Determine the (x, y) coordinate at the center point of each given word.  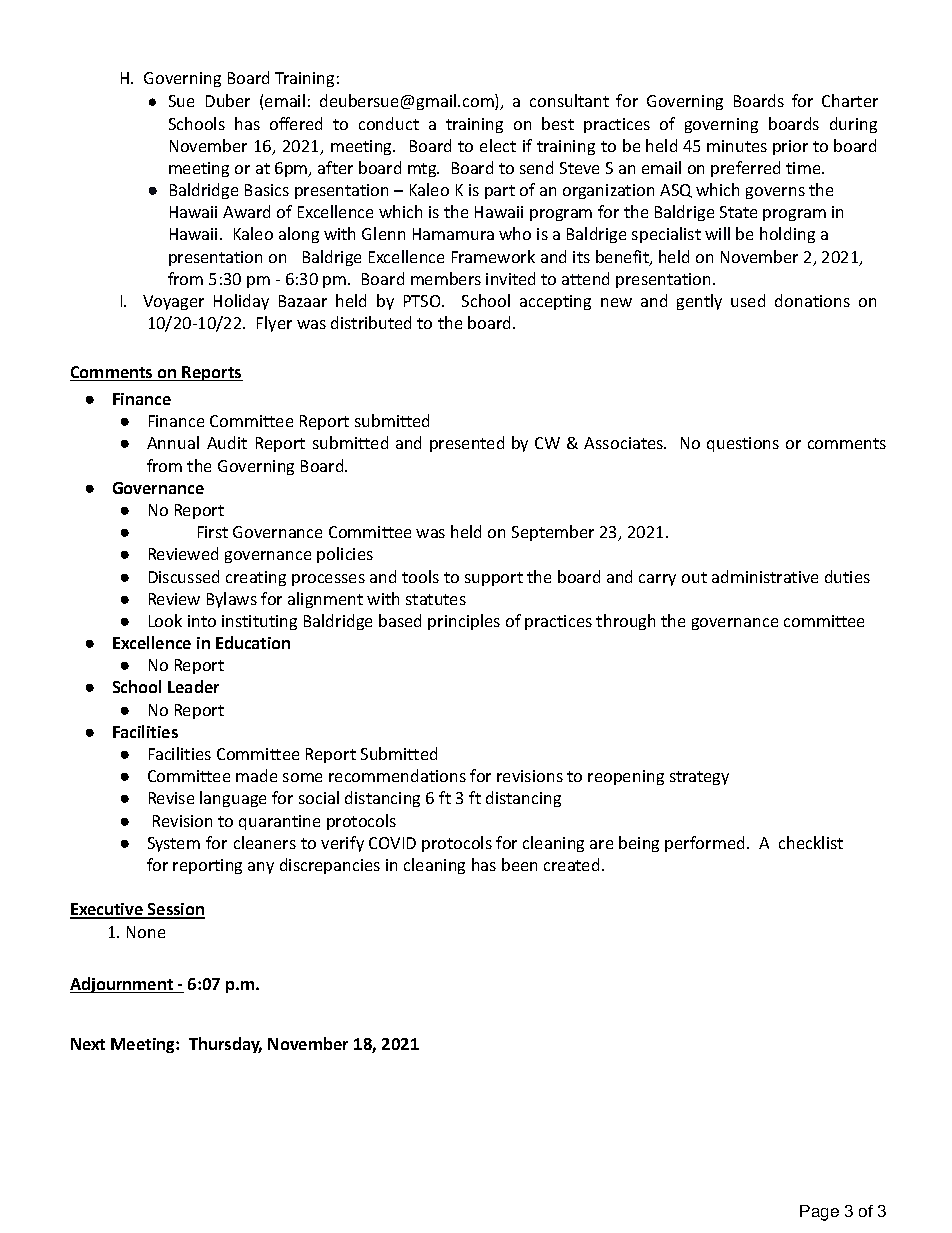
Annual (173, 442)
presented (467, 444)
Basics (267, 190)
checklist (811, 842)
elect (498, 145)
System (174, 844)
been (519, 864)
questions (743, 444)
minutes (737, 146)
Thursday (225, 1045)
